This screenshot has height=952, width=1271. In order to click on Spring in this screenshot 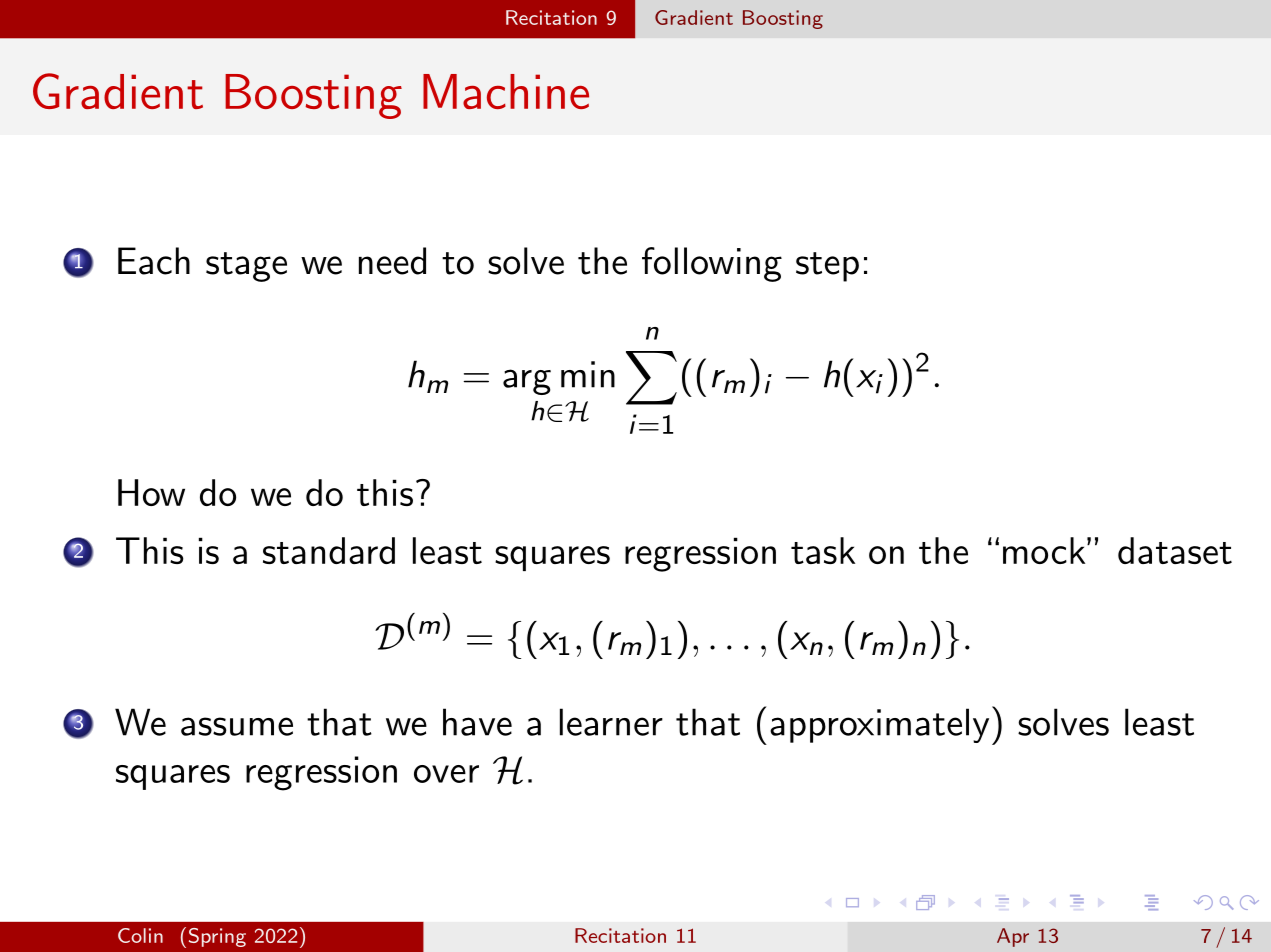, I will do `click(217, 937)`.
